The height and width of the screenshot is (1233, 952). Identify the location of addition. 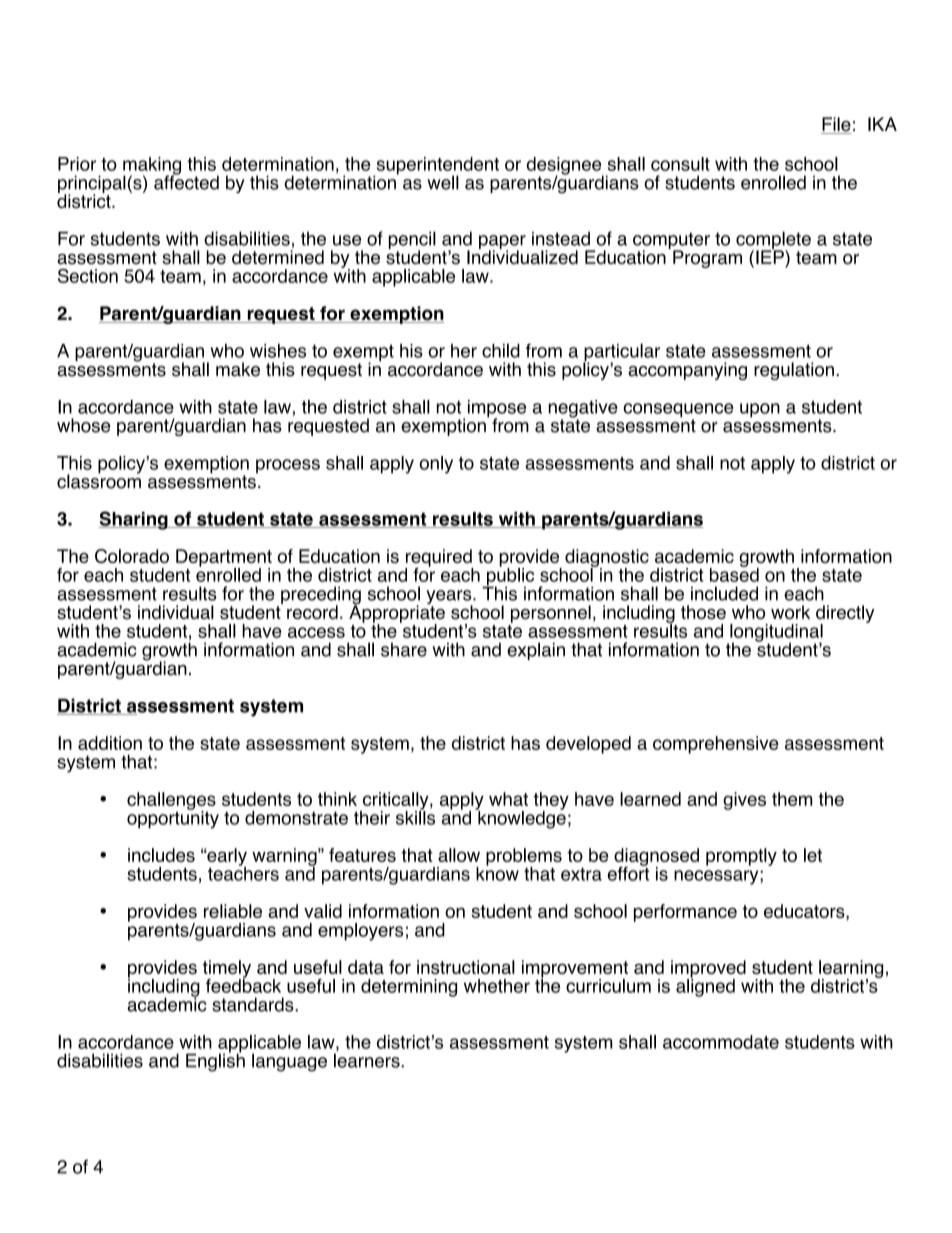
(110, 743).
